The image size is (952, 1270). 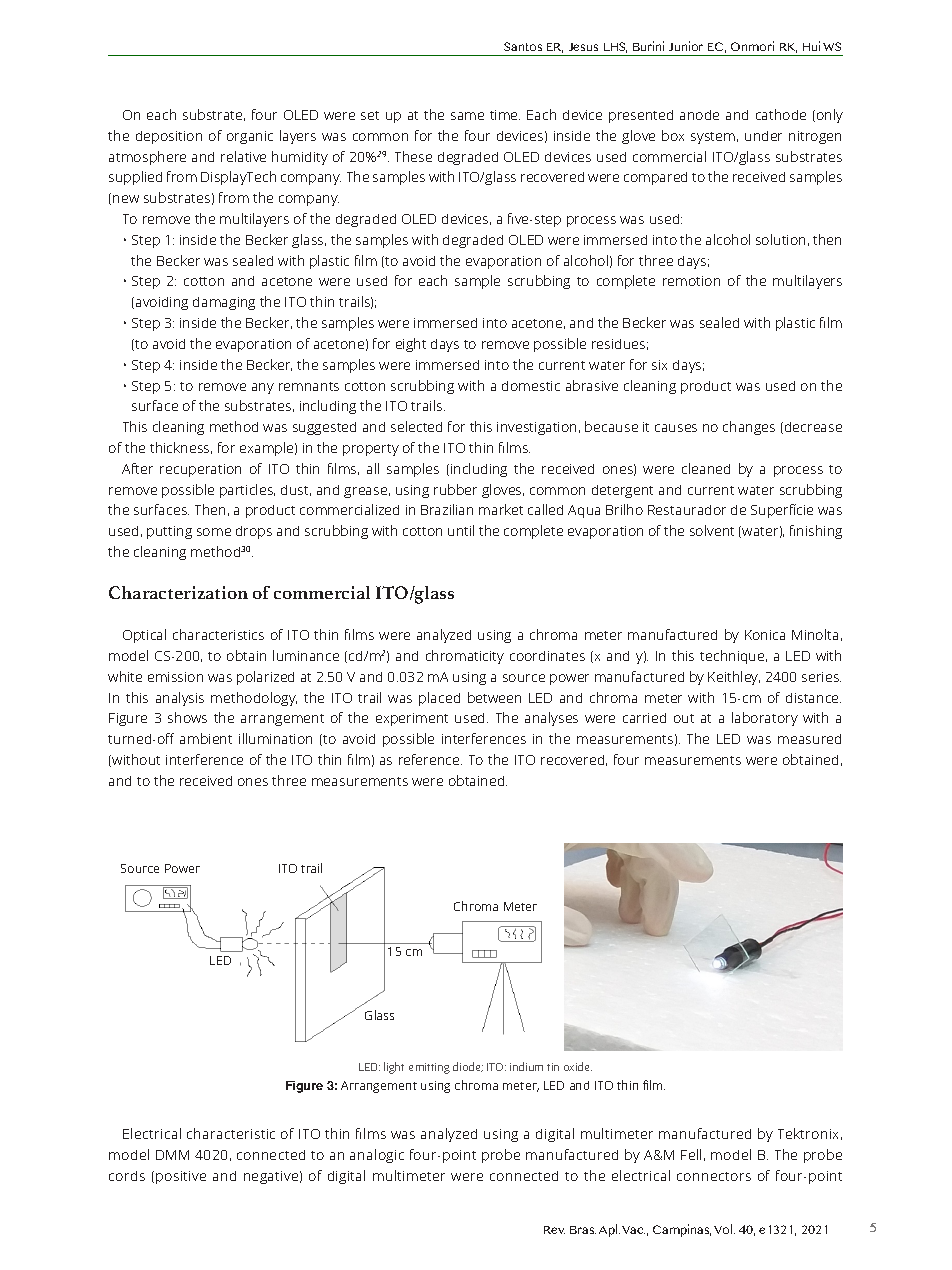 What do you see at coordinates (455, 489) in the screenshot?
I see `rubber` at bounding box center [455, 489].
